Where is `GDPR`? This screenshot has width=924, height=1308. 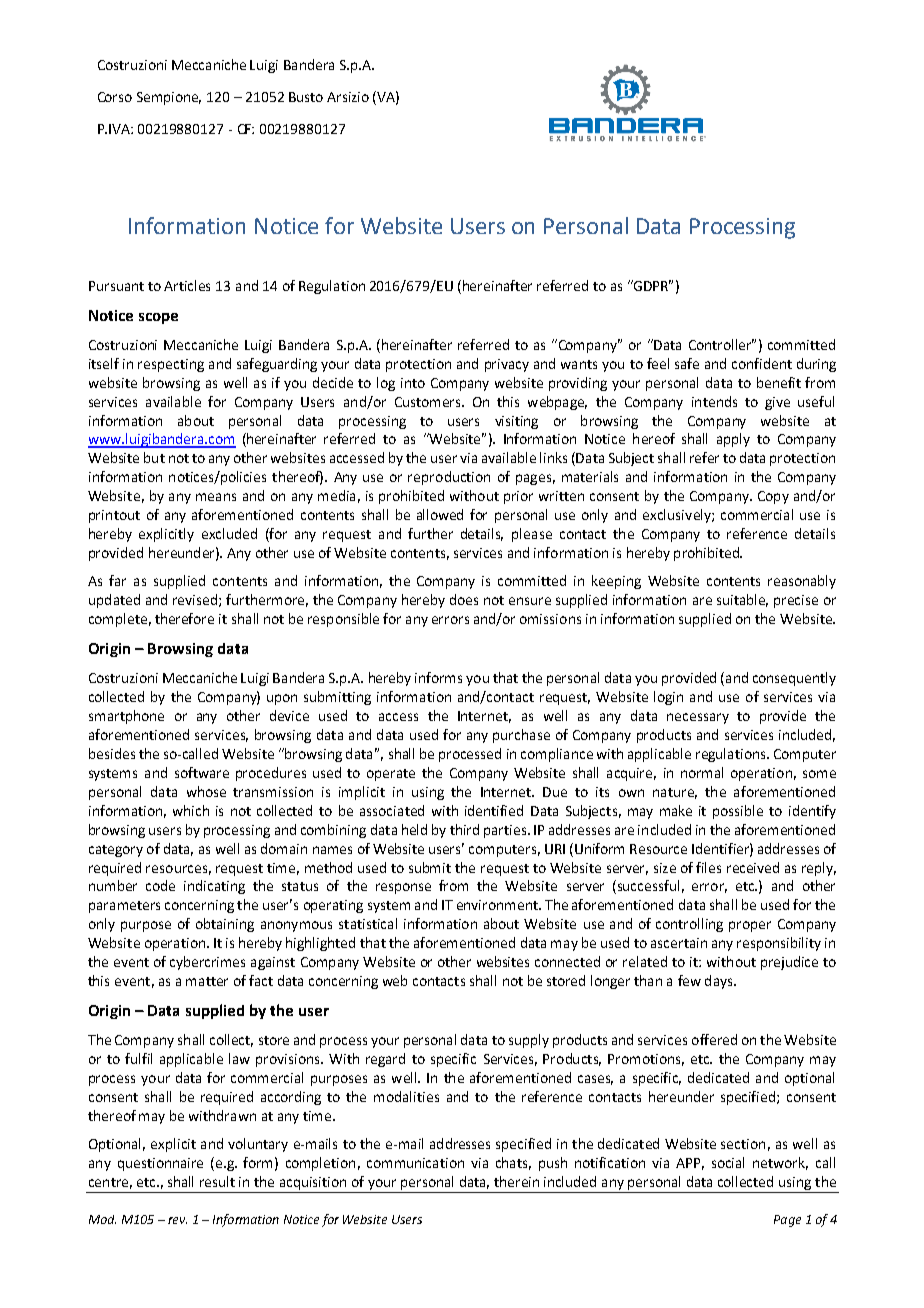
GDPR is located at coordinates (651, 285).
